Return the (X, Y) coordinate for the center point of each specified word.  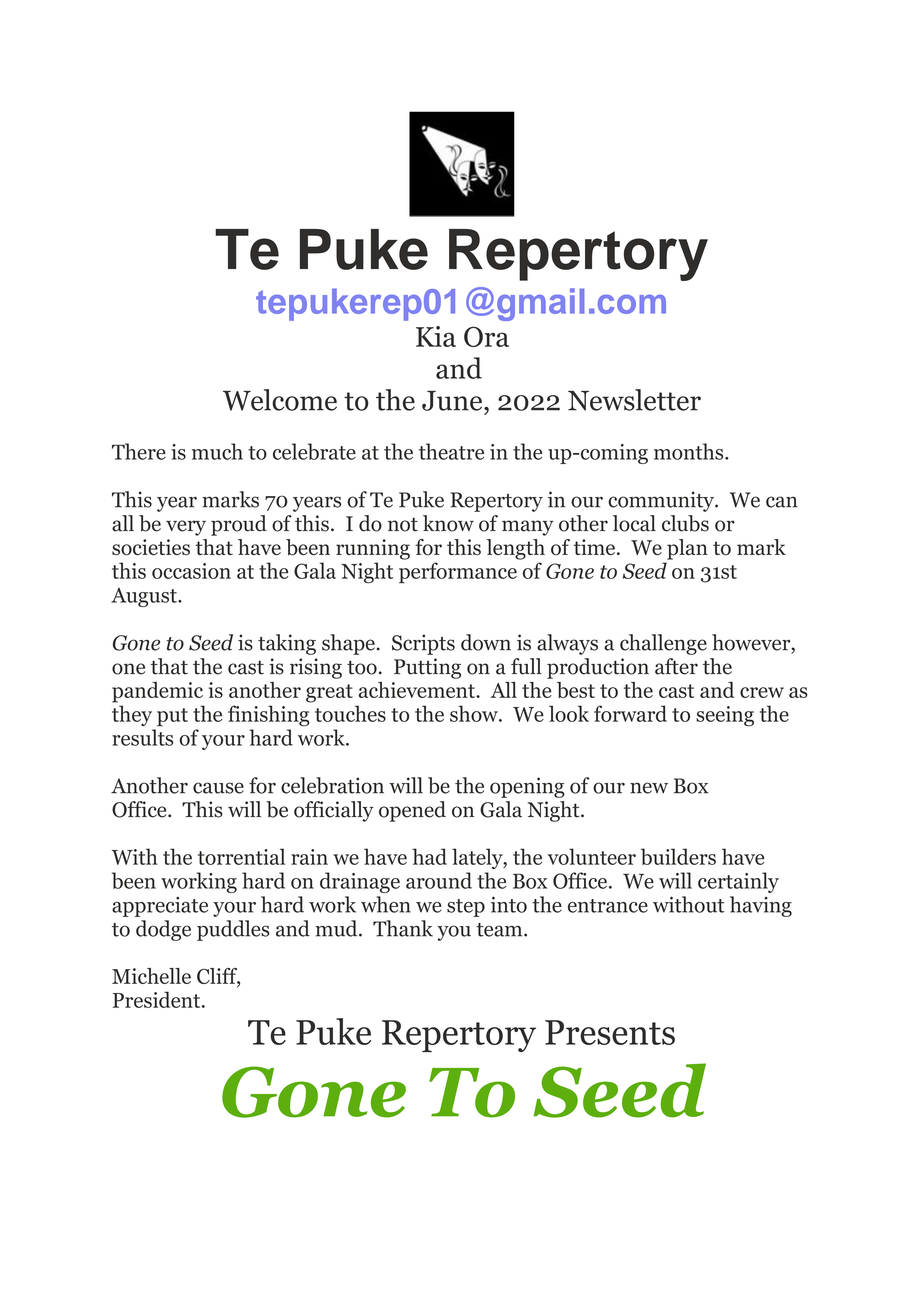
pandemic (157, 692)
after (676, 666)
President (158, 999)
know (448, 523)
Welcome (280, 400)
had (429, 856)
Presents (610, 1032)
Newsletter (634, 400)
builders (678, 856)
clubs (685, 523)
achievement (418, 690)
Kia (436, 336)
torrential (241, 856)
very (186, 528)
